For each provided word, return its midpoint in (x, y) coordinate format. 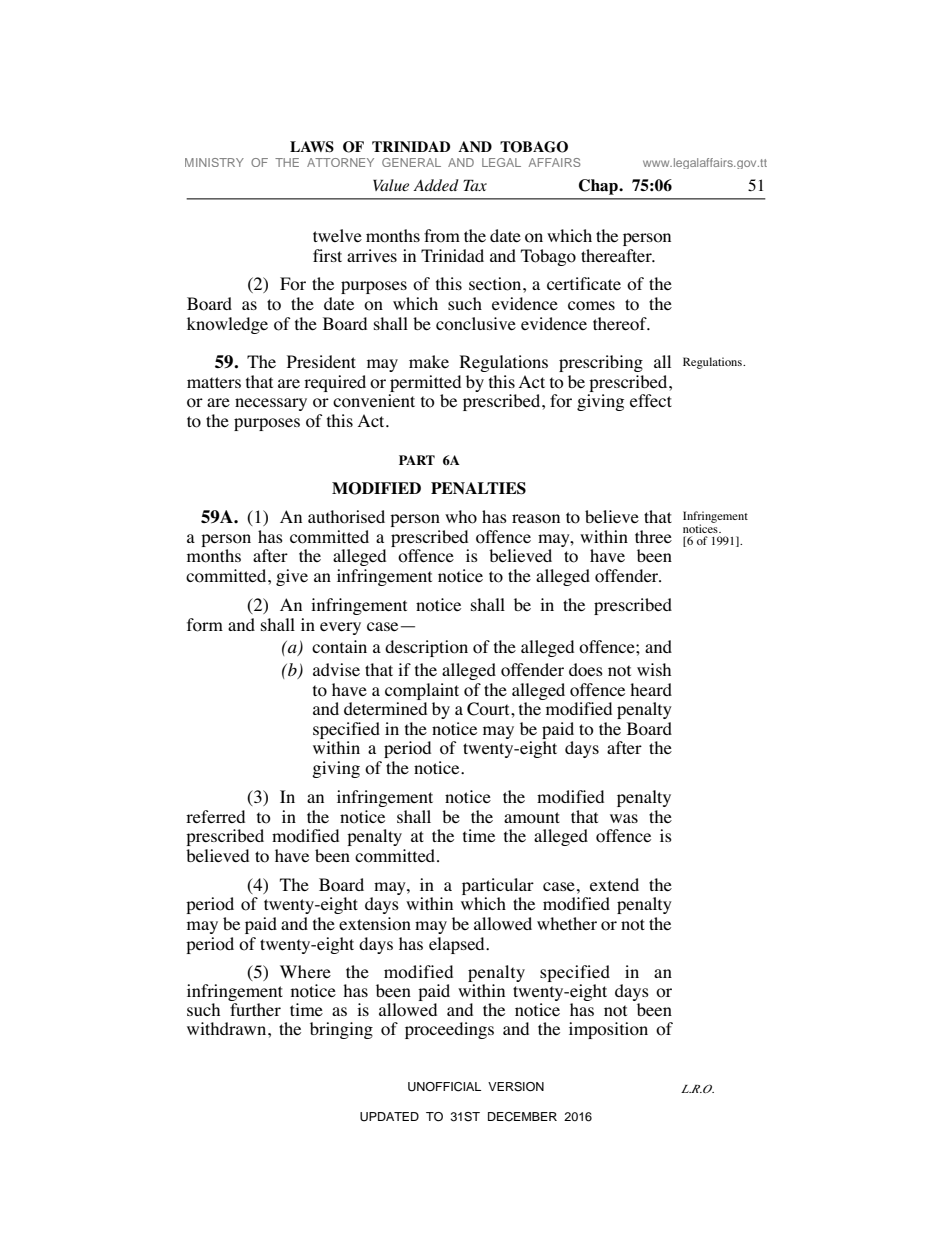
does (586, 670)
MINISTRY (214, 162)
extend (614, 885)
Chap (599, 187)
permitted (425, 383)
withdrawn (228, 1028)
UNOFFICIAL (444, 1087)
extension (375, 924)
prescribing (601, 363)
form (205, 625)
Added (436, 185)
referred (215, 817)
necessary (271, 404)
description (426, 648)
